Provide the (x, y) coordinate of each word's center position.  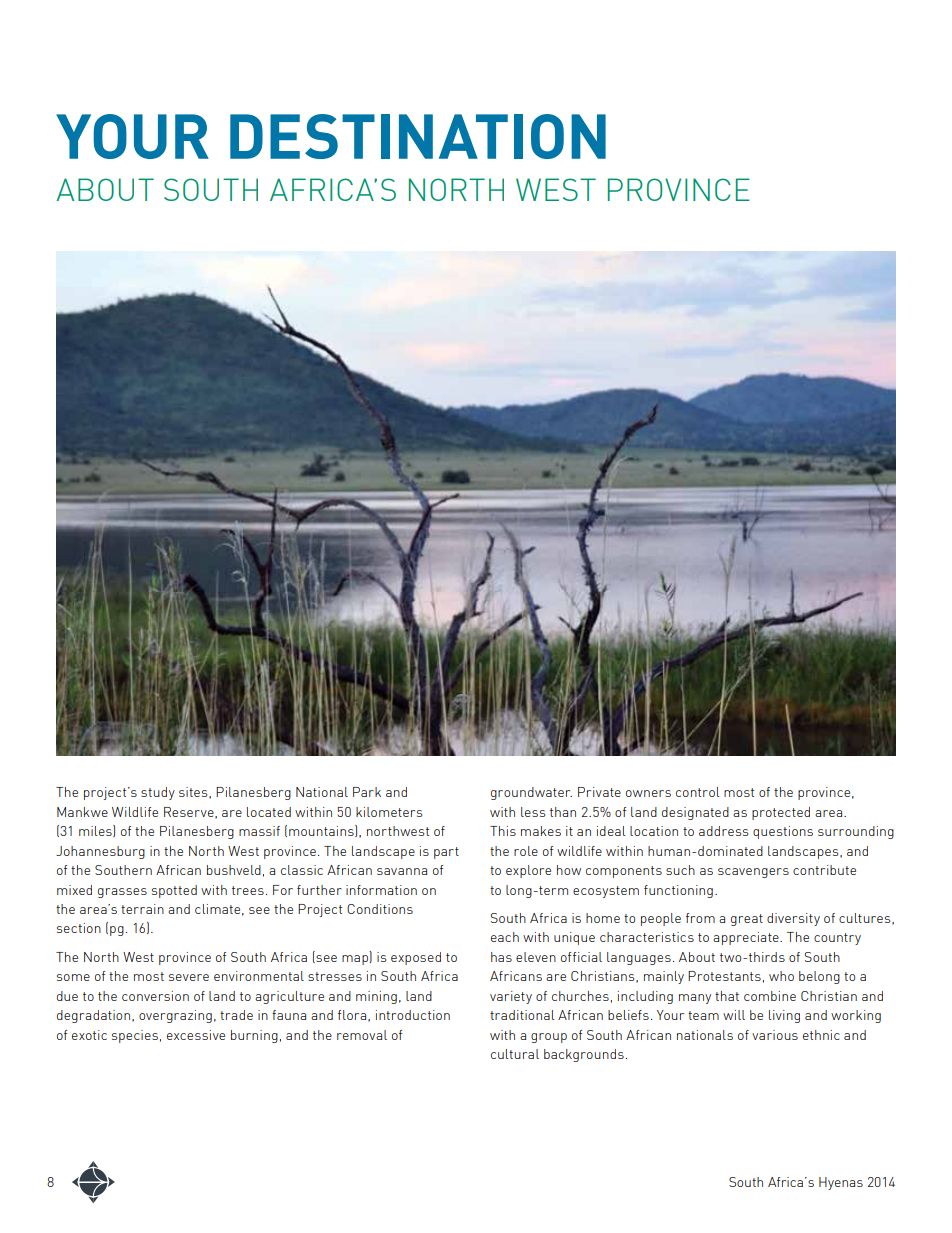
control (698, 792)
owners (648, 793)
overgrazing (175, 1016)
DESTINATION (418, 136)
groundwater (531, 793)
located (269, 812)
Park (367, 792)
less (533, 812)
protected (781, 813)
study (158, 793)
